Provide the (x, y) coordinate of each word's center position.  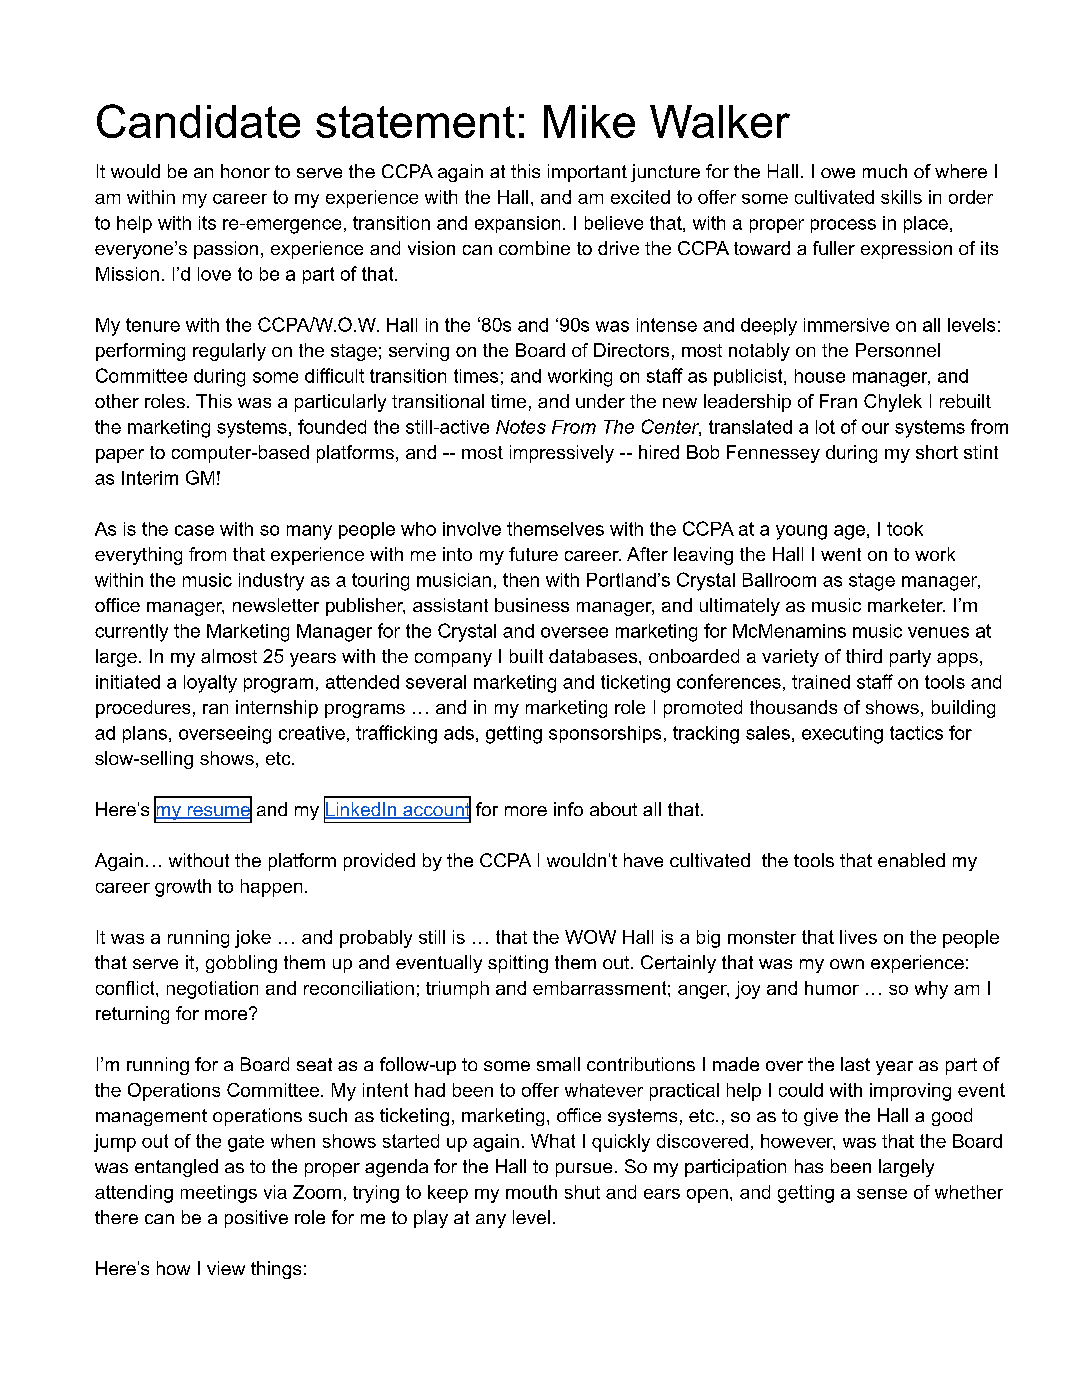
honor (245, 171)
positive (256, 1219)
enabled (911, 860)
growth (183, 888)
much (885, 171)
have (643, 860)
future (533, 554)
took (905, 529)
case (194, 530)
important (587, 173)
